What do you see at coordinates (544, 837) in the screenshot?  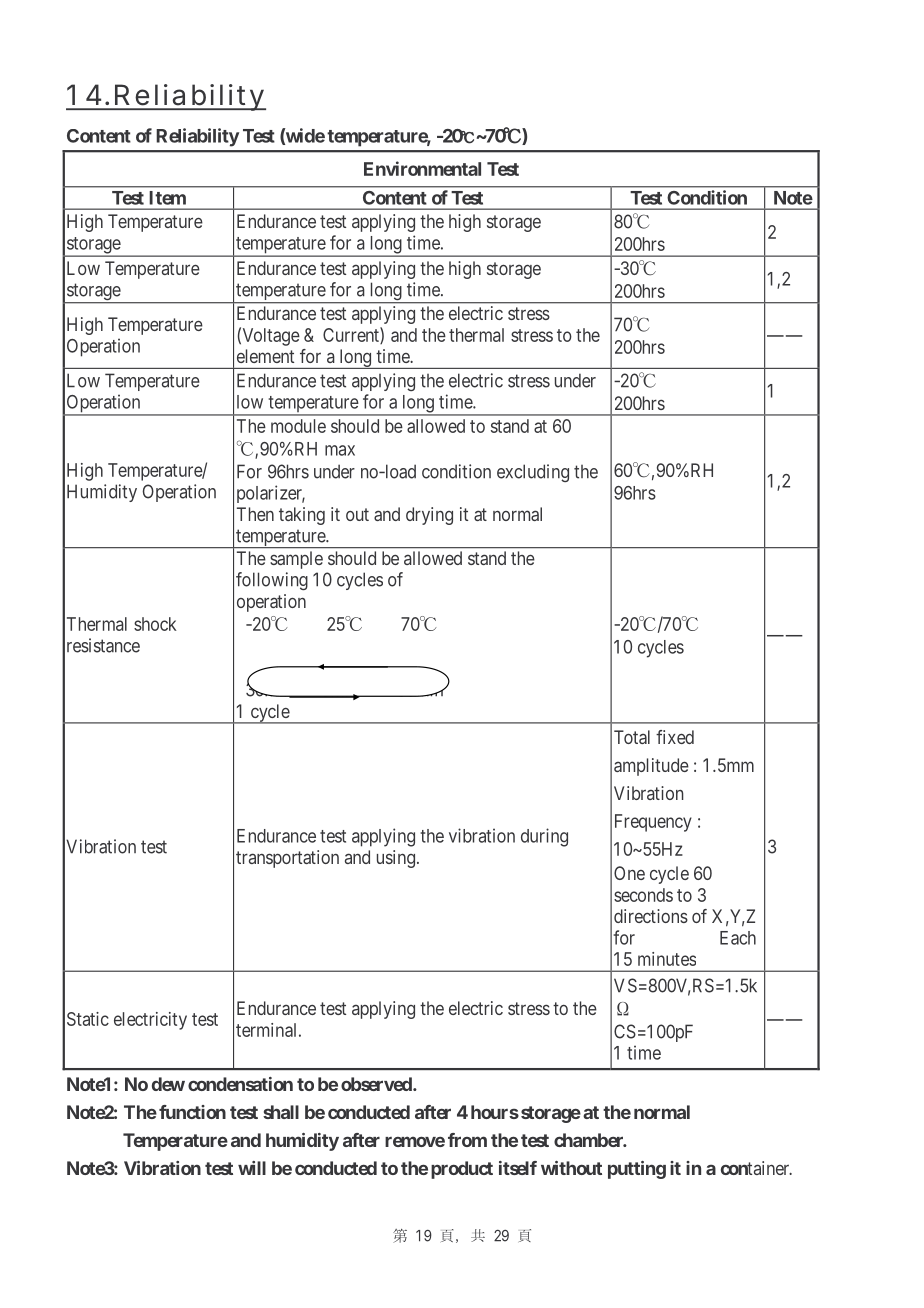 I see `during` at bounding box center [544, 837].
